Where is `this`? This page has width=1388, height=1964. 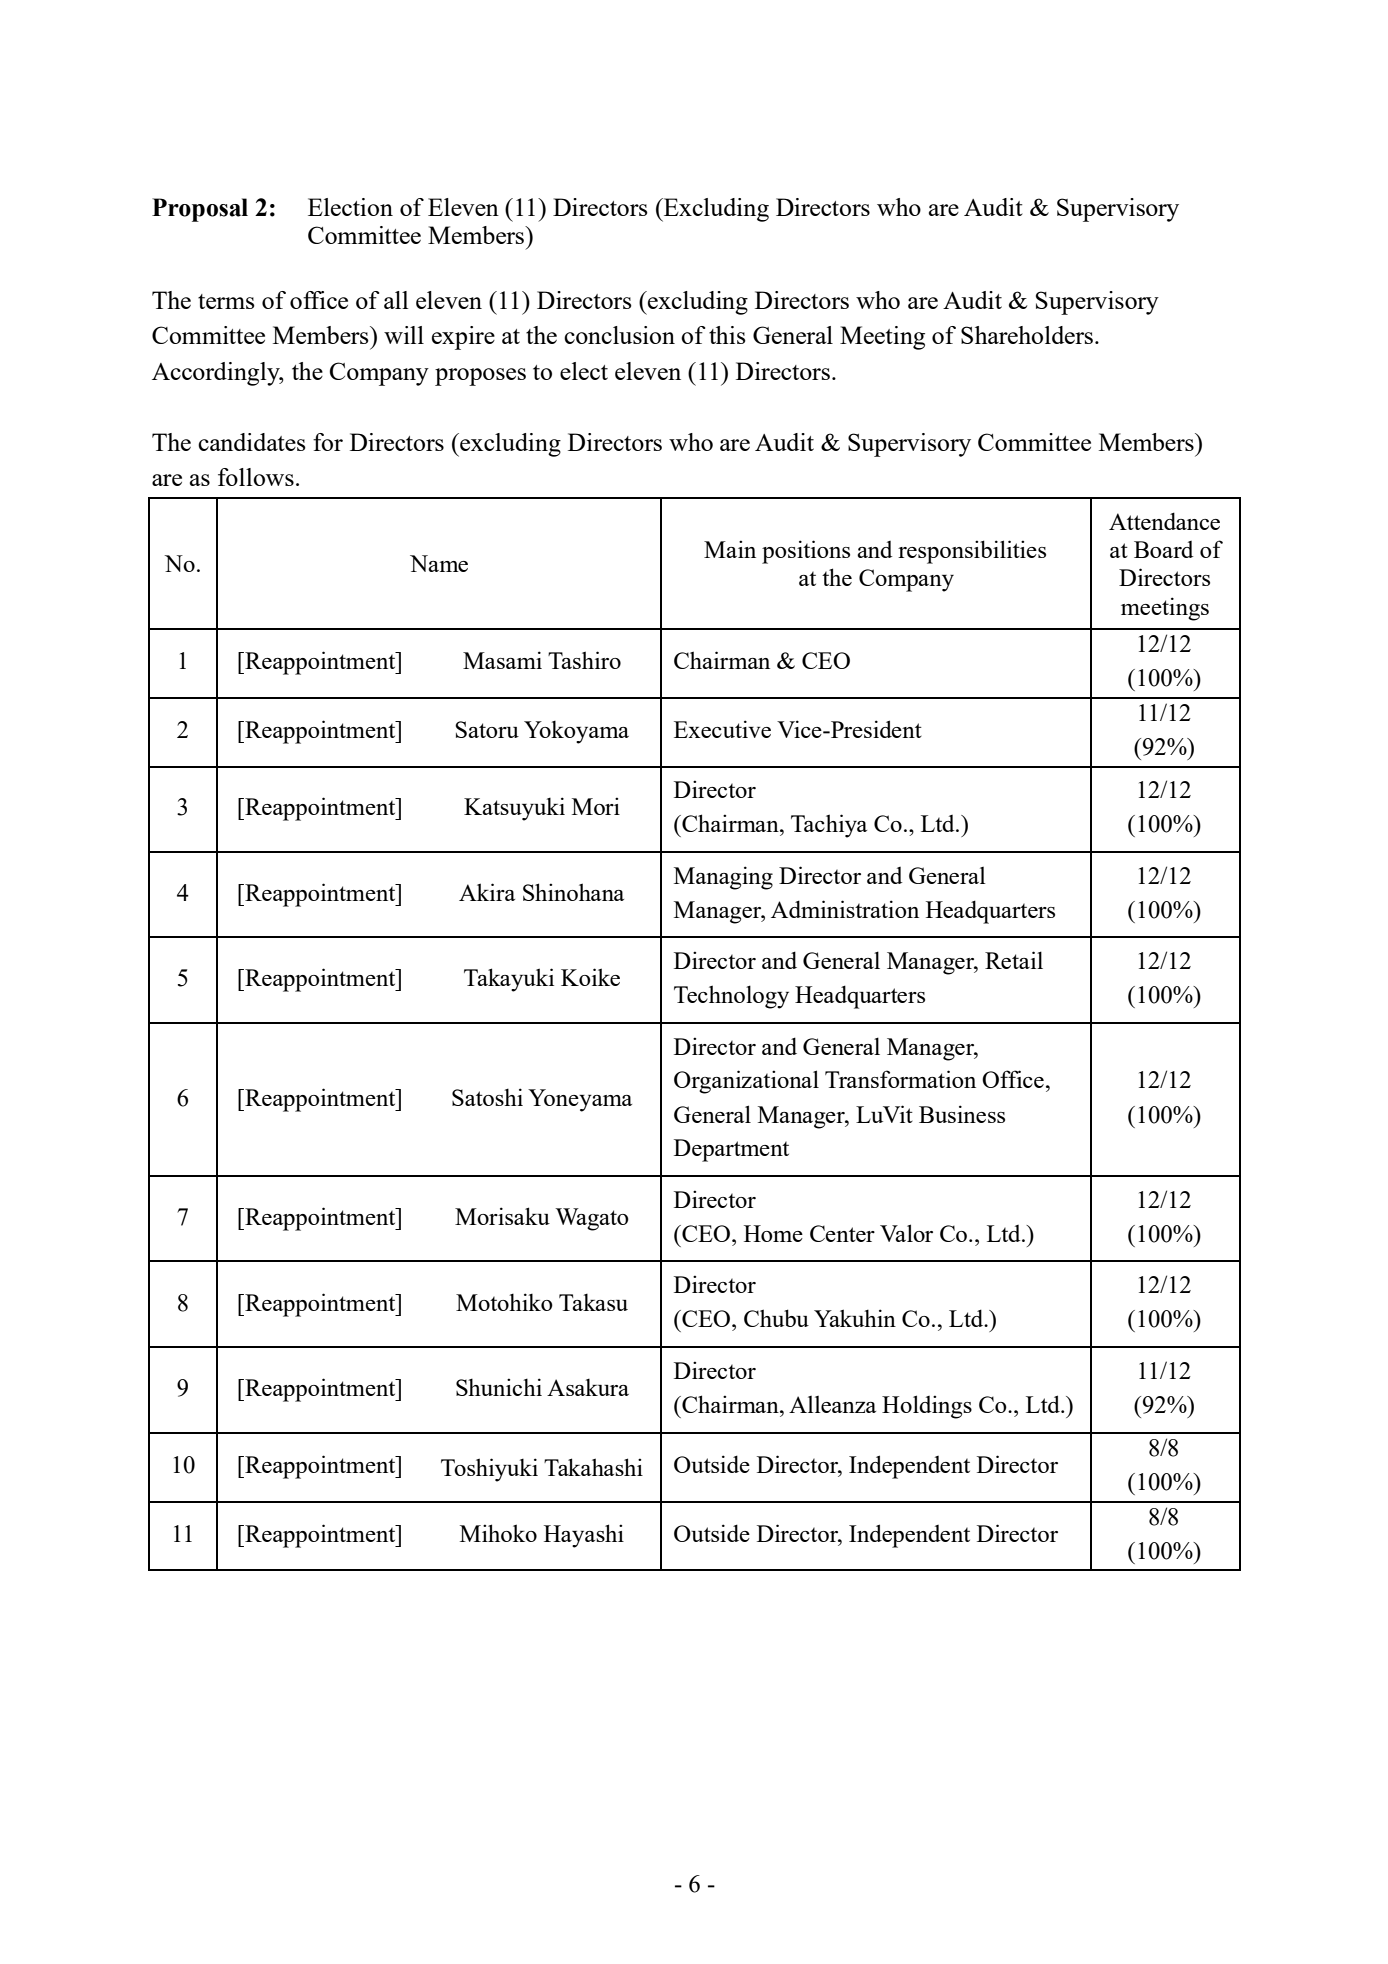
this is located at coordinates (727, 335).
